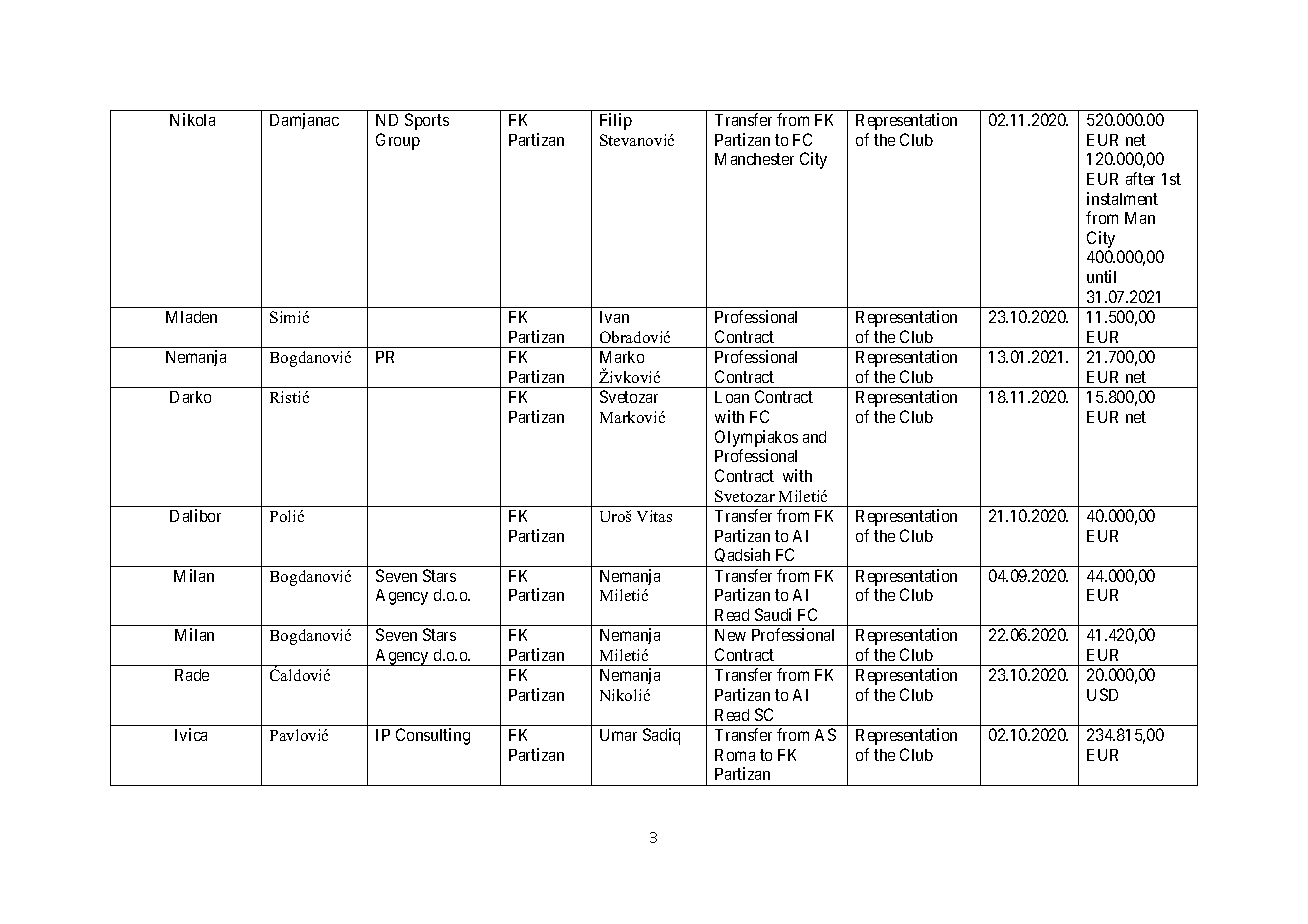 The image size is (1308, 924). I want to click on Filip, so click(616, 121).
